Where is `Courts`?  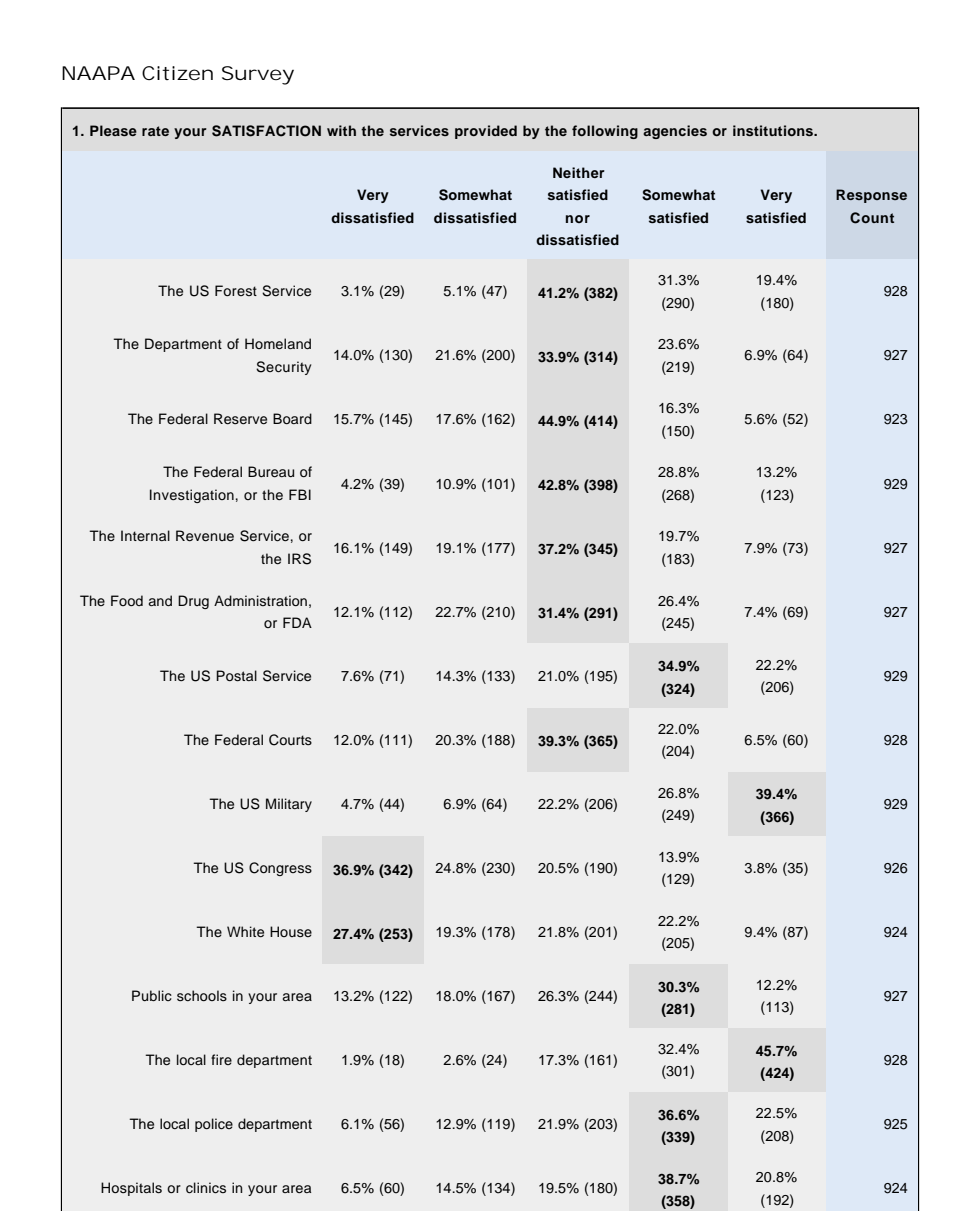
Courts is located at coordinates (290, 740).
